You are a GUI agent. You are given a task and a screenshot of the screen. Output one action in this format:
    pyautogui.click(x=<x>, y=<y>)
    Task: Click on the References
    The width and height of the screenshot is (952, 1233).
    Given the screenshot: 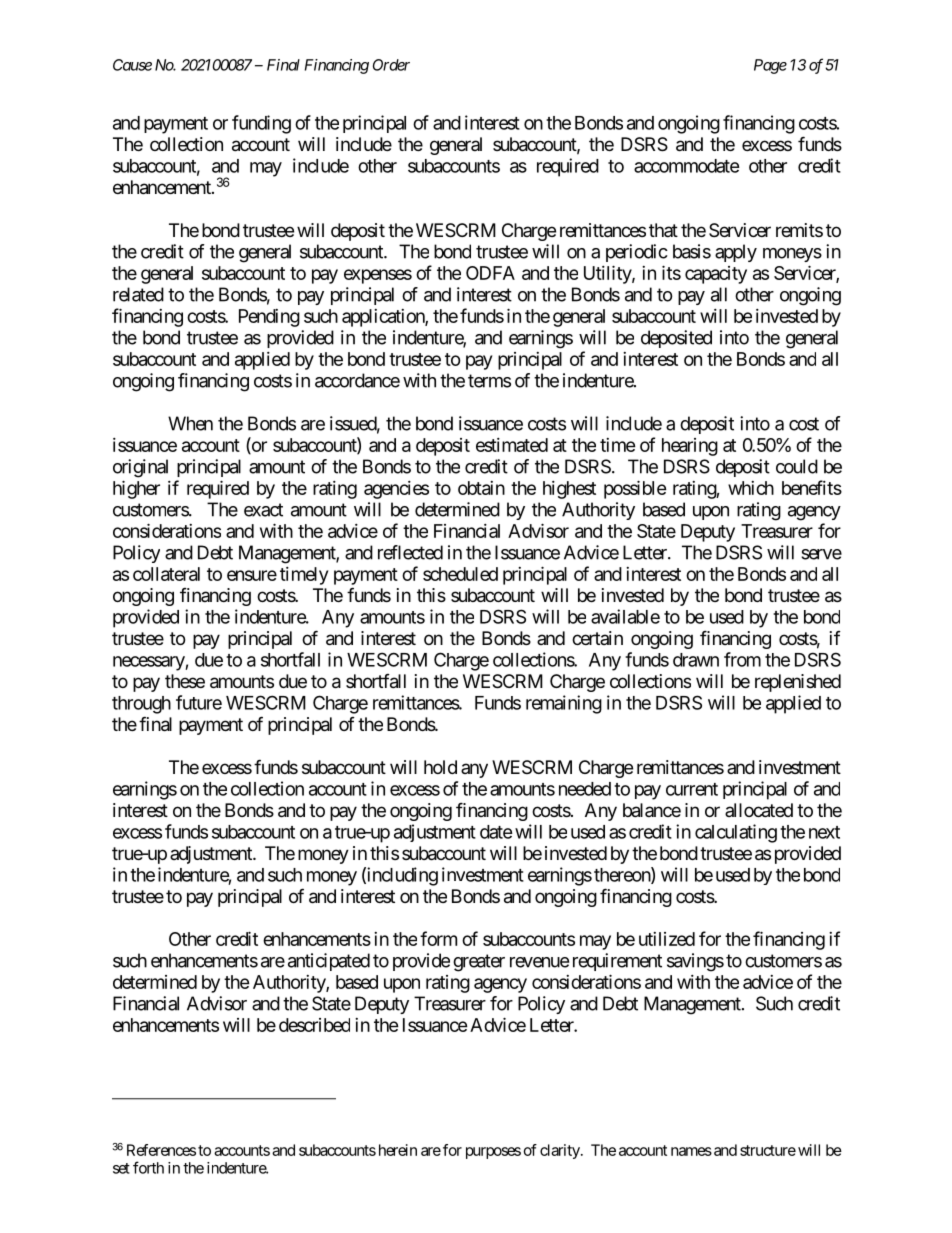 What is the action you would take?
    pyautogui.click(x=161, y=1150)
